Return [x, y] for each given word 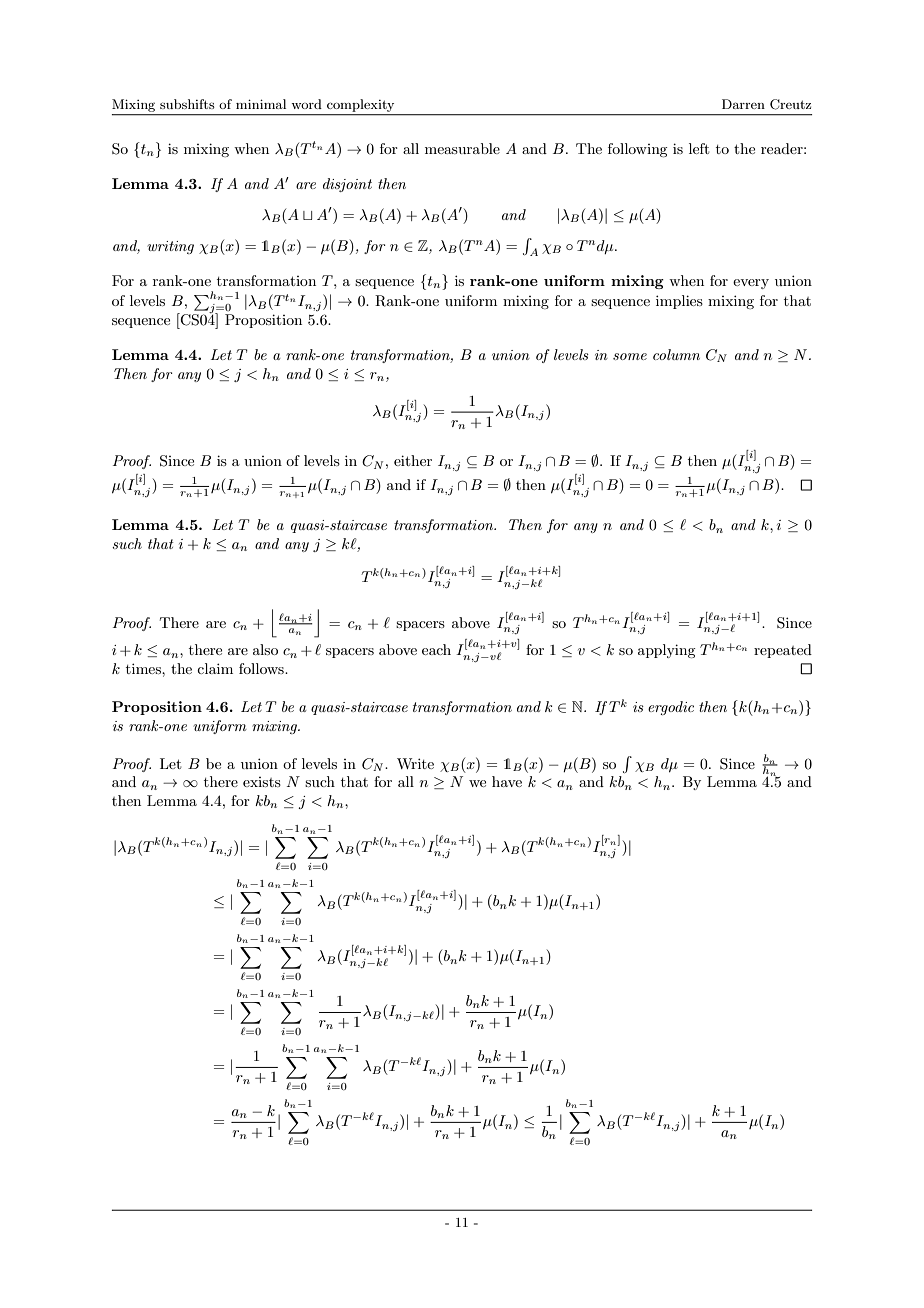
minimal [261, 104]
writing [170, 247]
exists [262, 782]
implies [679, 302]
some [630, 356]
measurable [462, 148]
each [436, 649]
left [699, 148]
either [413, 460]
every [751, 284]
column [676, 354]
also [265, 649]
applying [666, 651]
